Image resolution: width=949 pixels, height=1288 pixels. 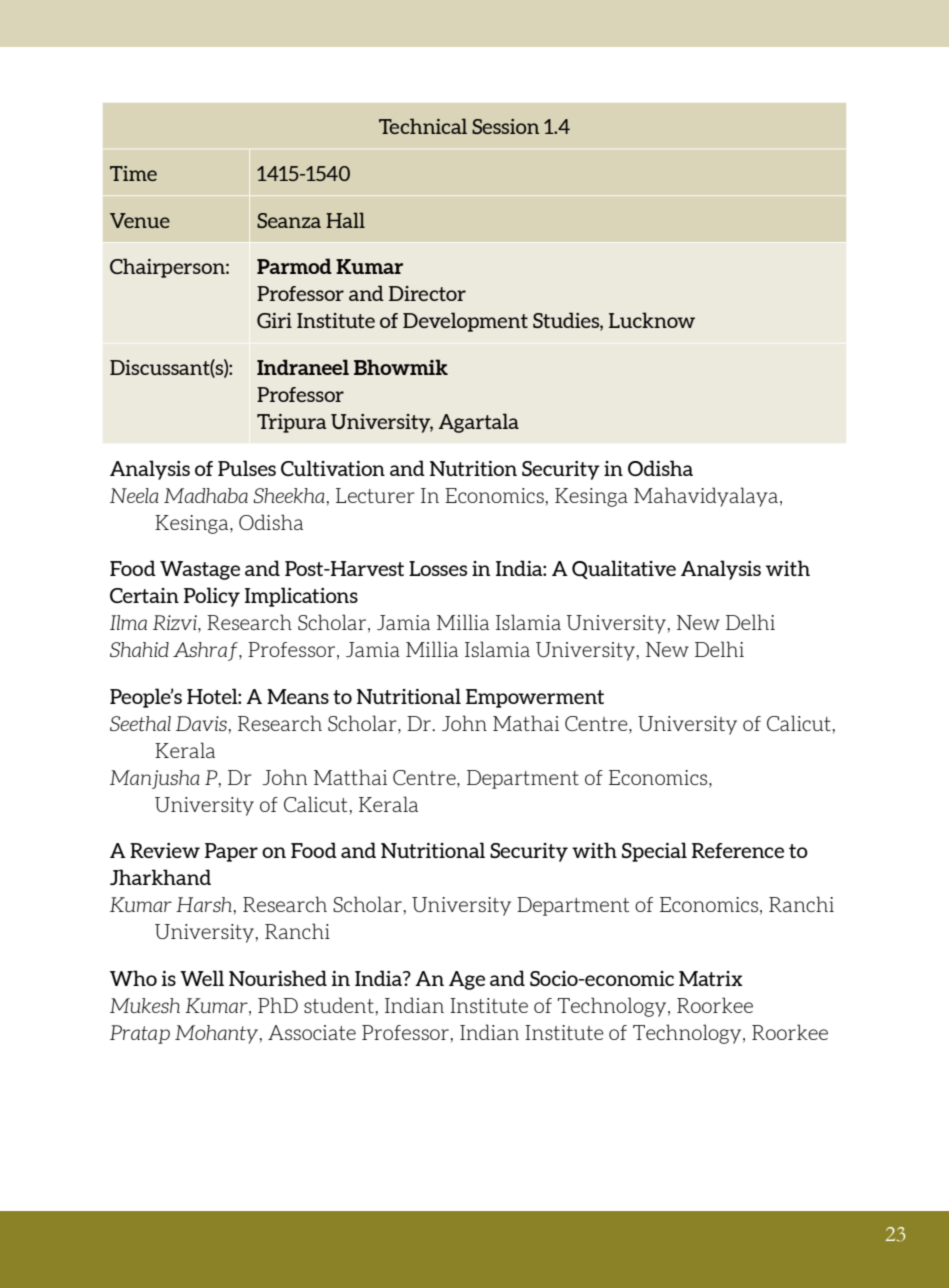 I want to click on Matrix, so click(x=711, y=978).
